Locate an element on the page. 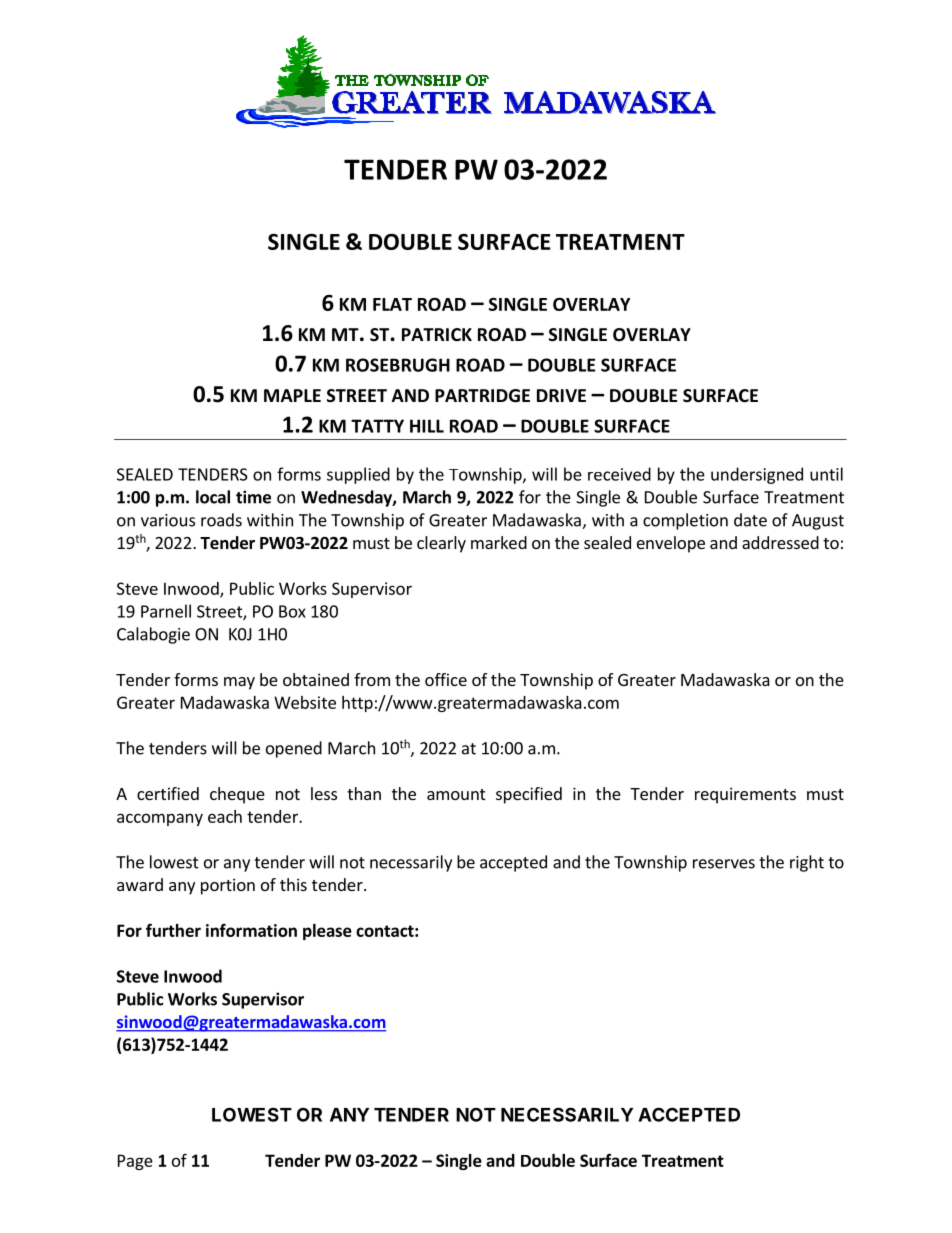  DRIVE is located at coordinates (561, 395).
